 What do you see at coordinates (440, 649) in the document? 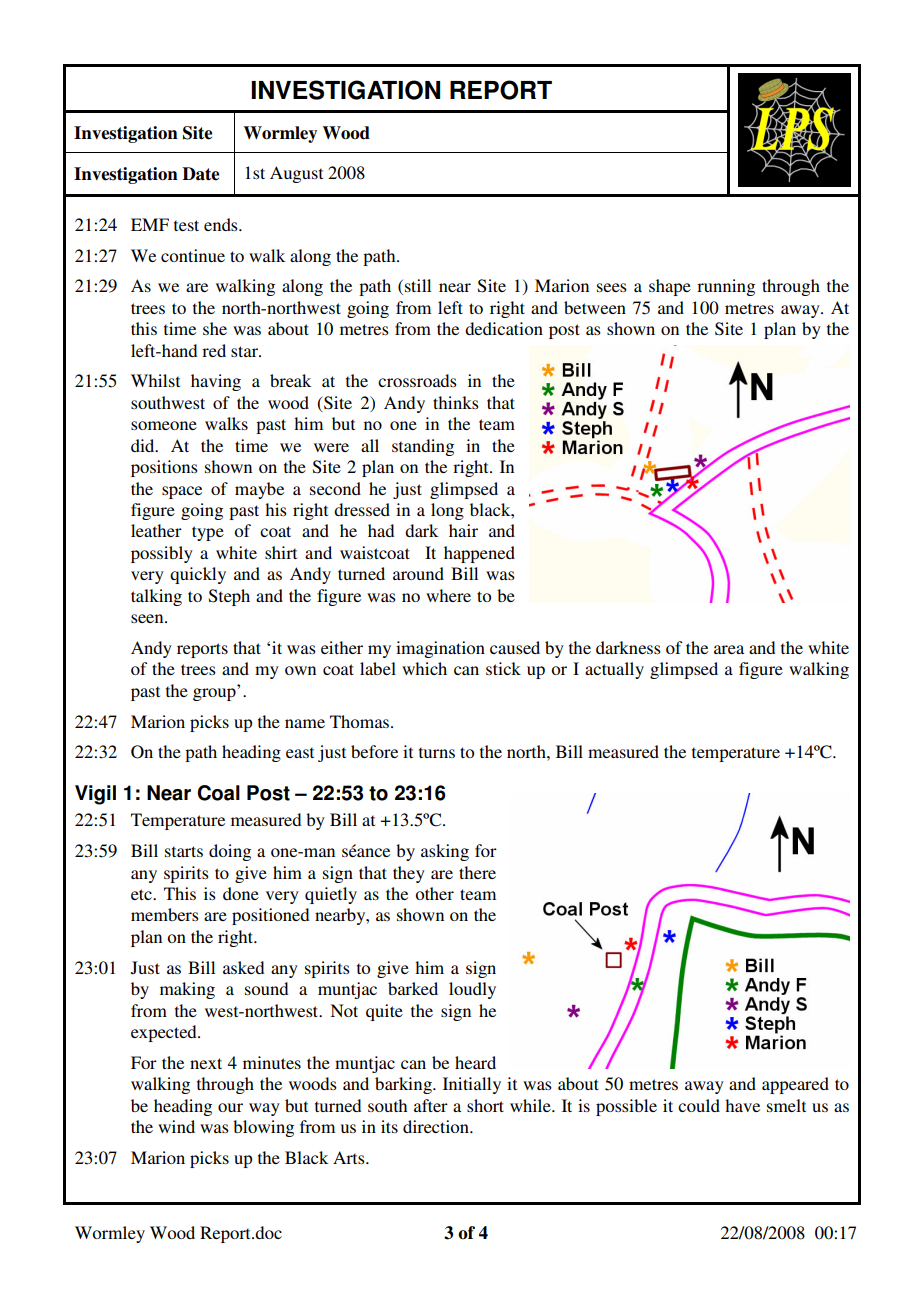
I see `imagination` at bounding box center [440, 649].
